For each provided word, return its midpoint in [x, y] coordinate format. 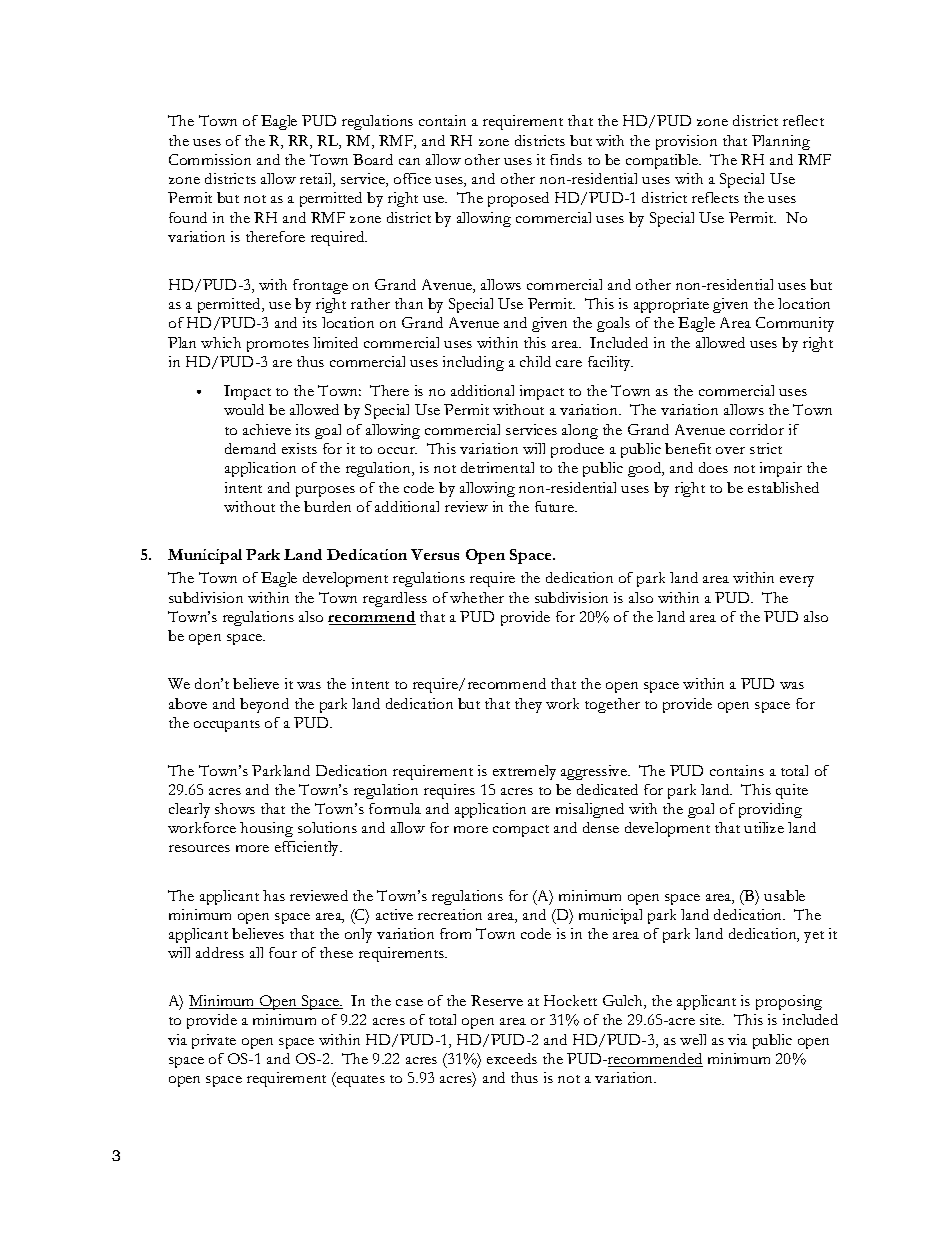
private [214, 1041]
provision [686, 142]
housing [266, 829]
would [244, 409]
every [797, 581]
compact [521, 831]
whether [477, 597]
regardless [395, 599]
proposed [518, 199]
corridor [757, 429]
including [473, 363]
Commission [210, 159]
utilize [764, 827]
